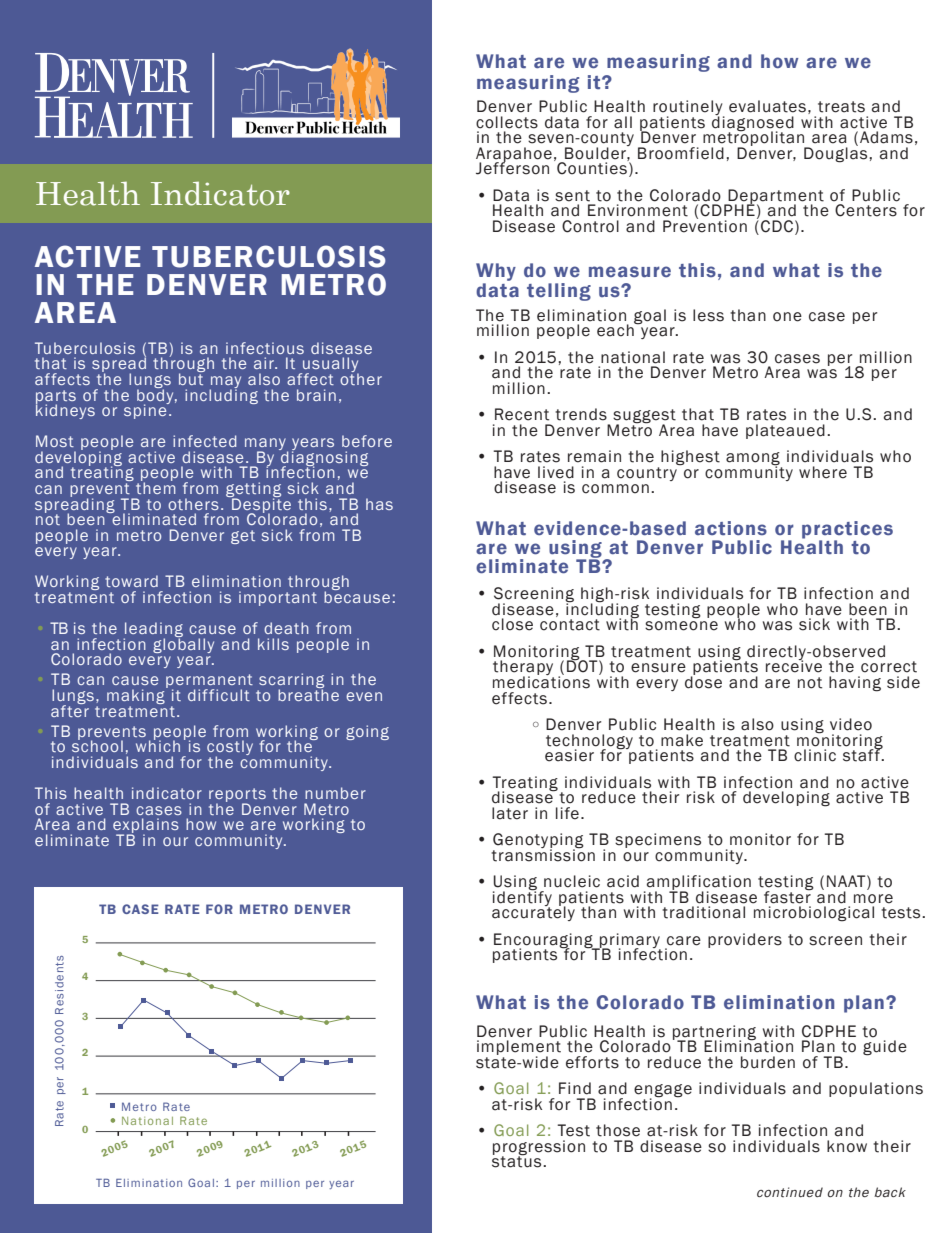 The image size is (952, 1233). I want to click on progression, so click(539, 1149).
